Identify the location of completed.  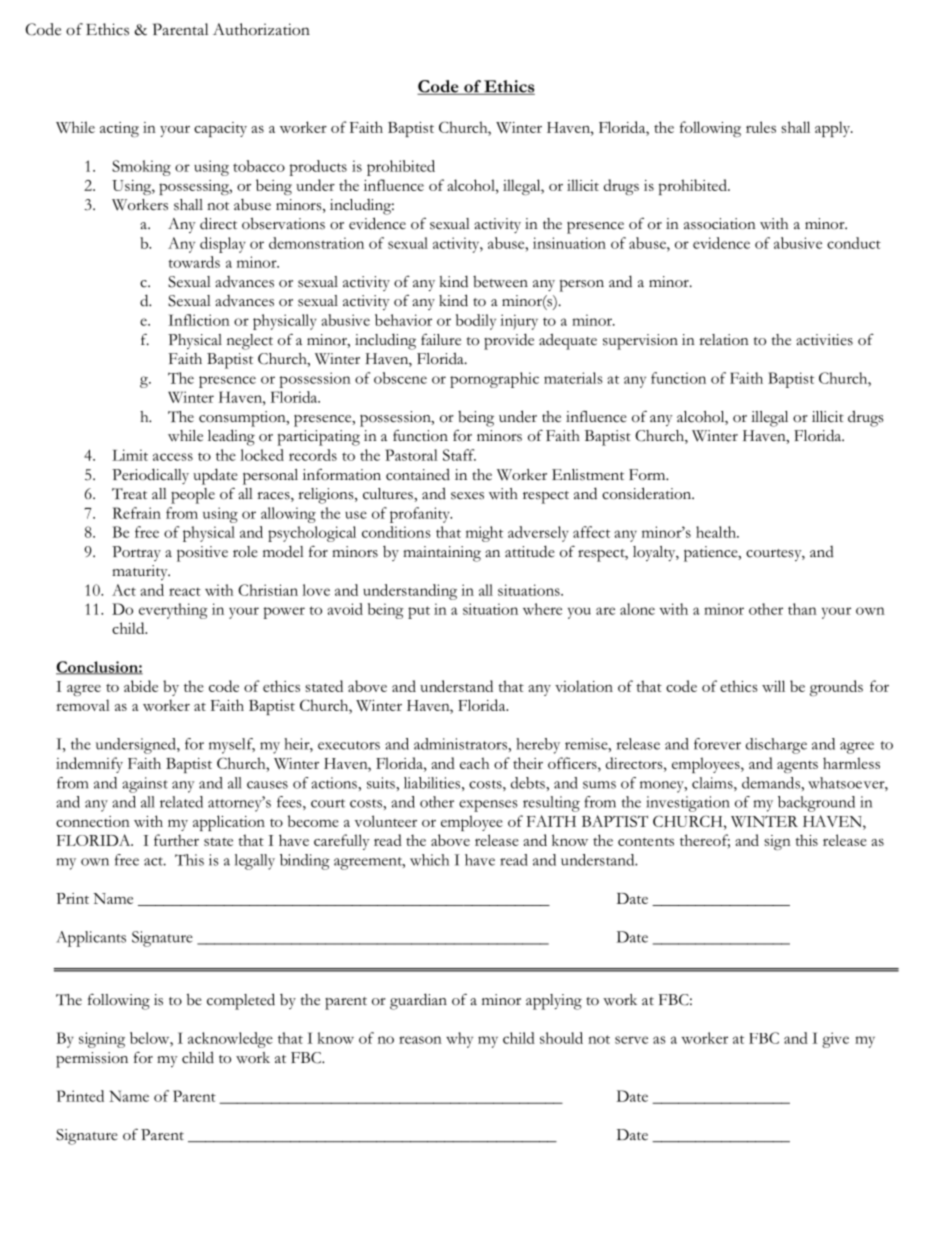
(241, 1001).
